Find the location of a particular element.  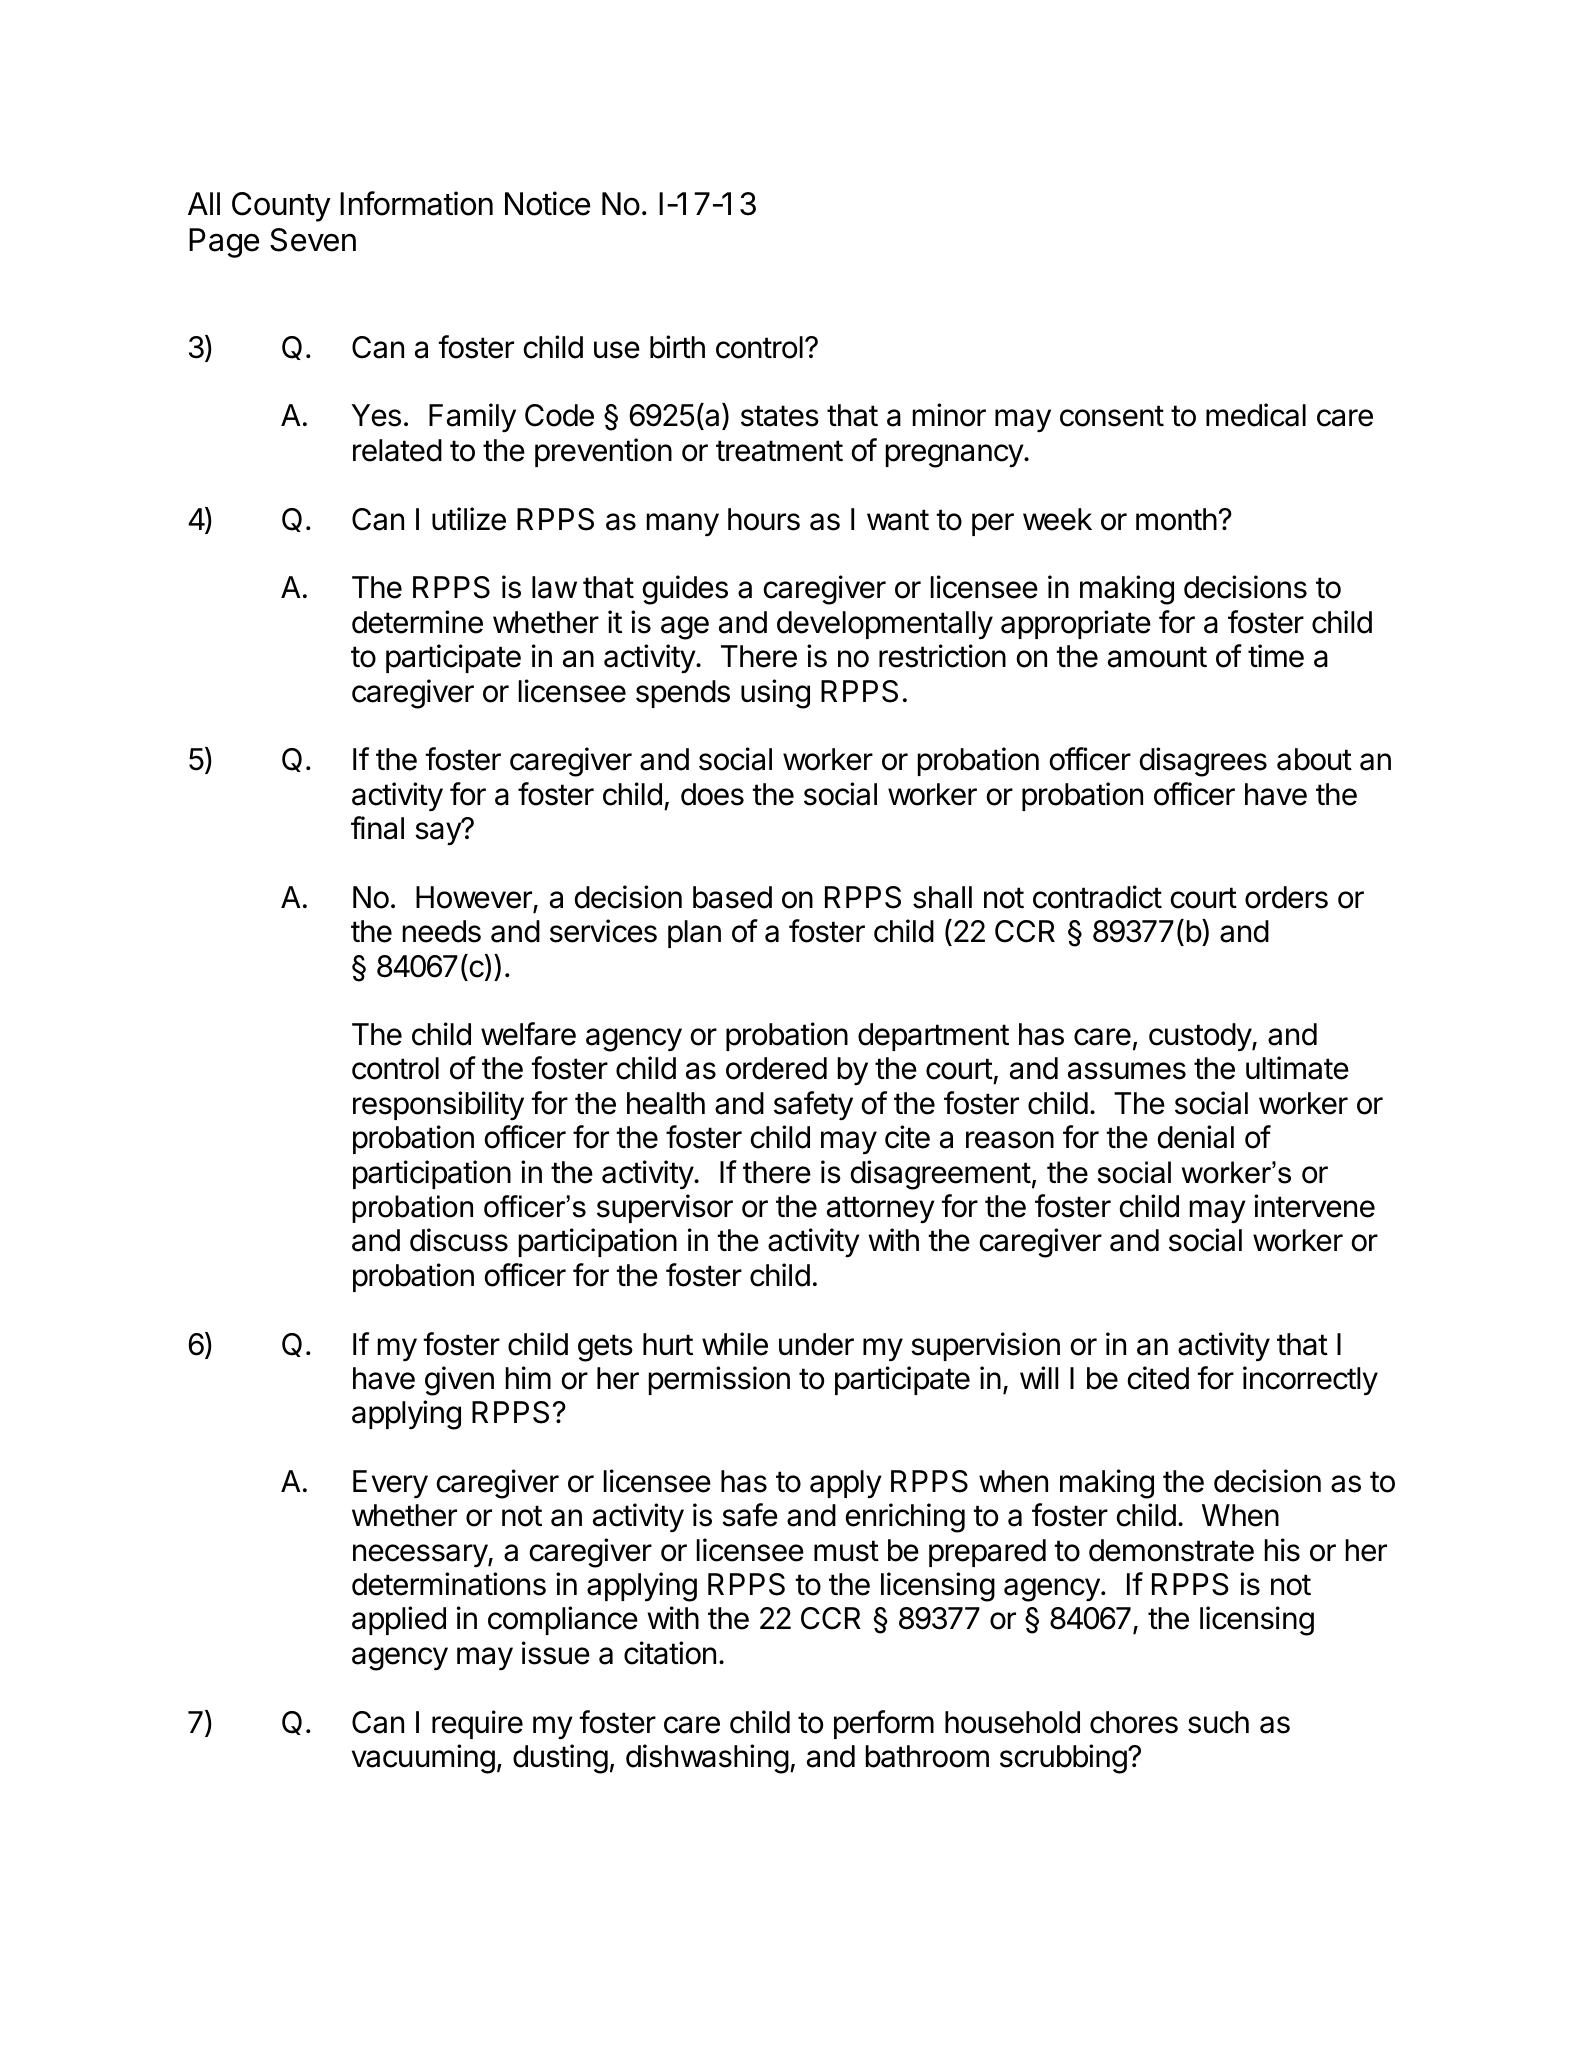

denial is located at coordinates (1195, 1137).
